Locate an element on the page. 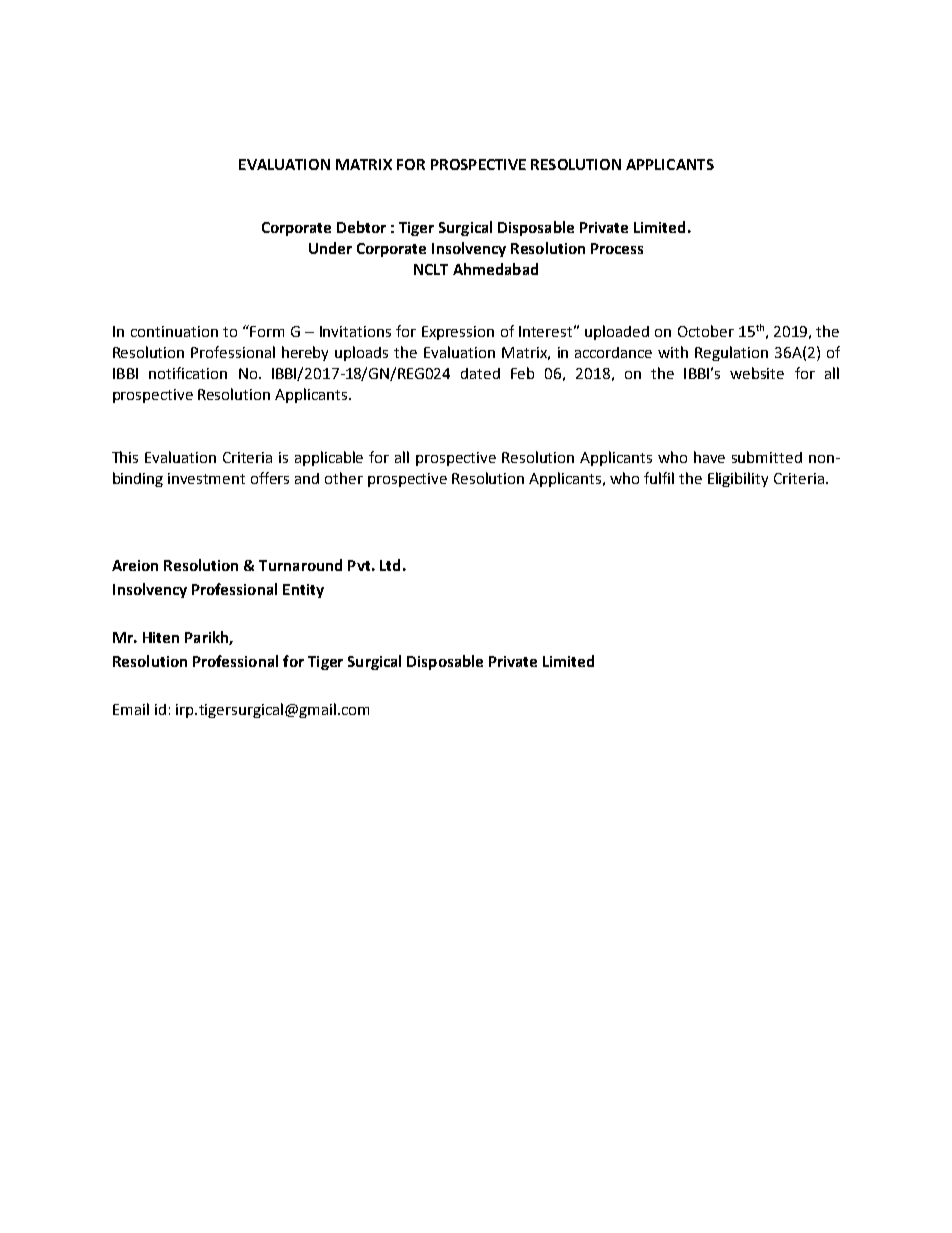  Ahmedabad is located at coordinates (495, 269).
